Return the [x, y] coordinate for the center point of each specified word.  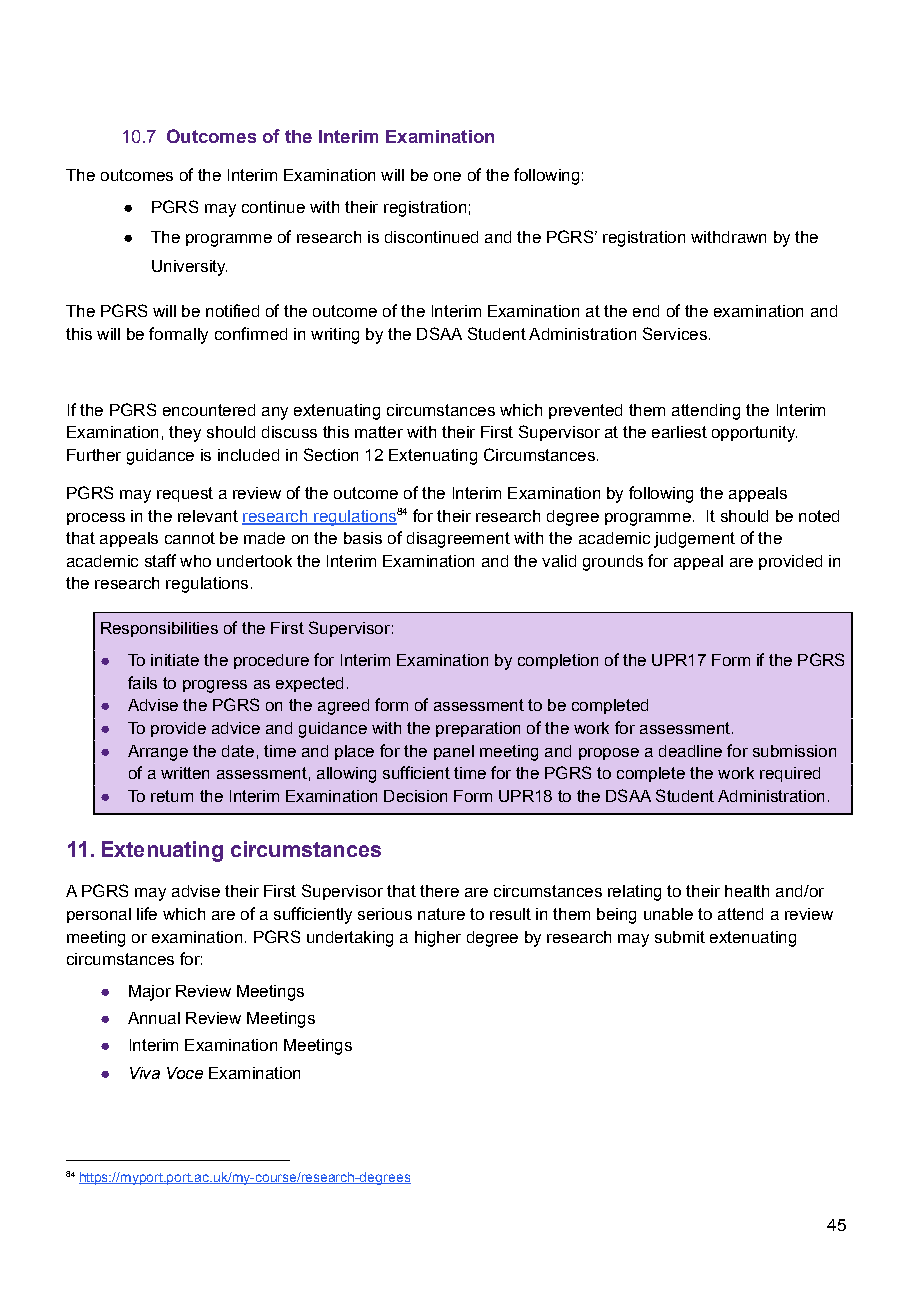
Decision [415, 796]
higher [438, 939]
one [447, 176]
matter [379, 432]
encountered [209, 410]
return [172, 796]
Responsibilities [159, 629]
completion [558, 661]
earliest [679, 432]
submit [680, 937]
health [747, 891]
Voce [185, 1073]
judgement [694, 540]
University [189, 268]
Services [675, 333]
